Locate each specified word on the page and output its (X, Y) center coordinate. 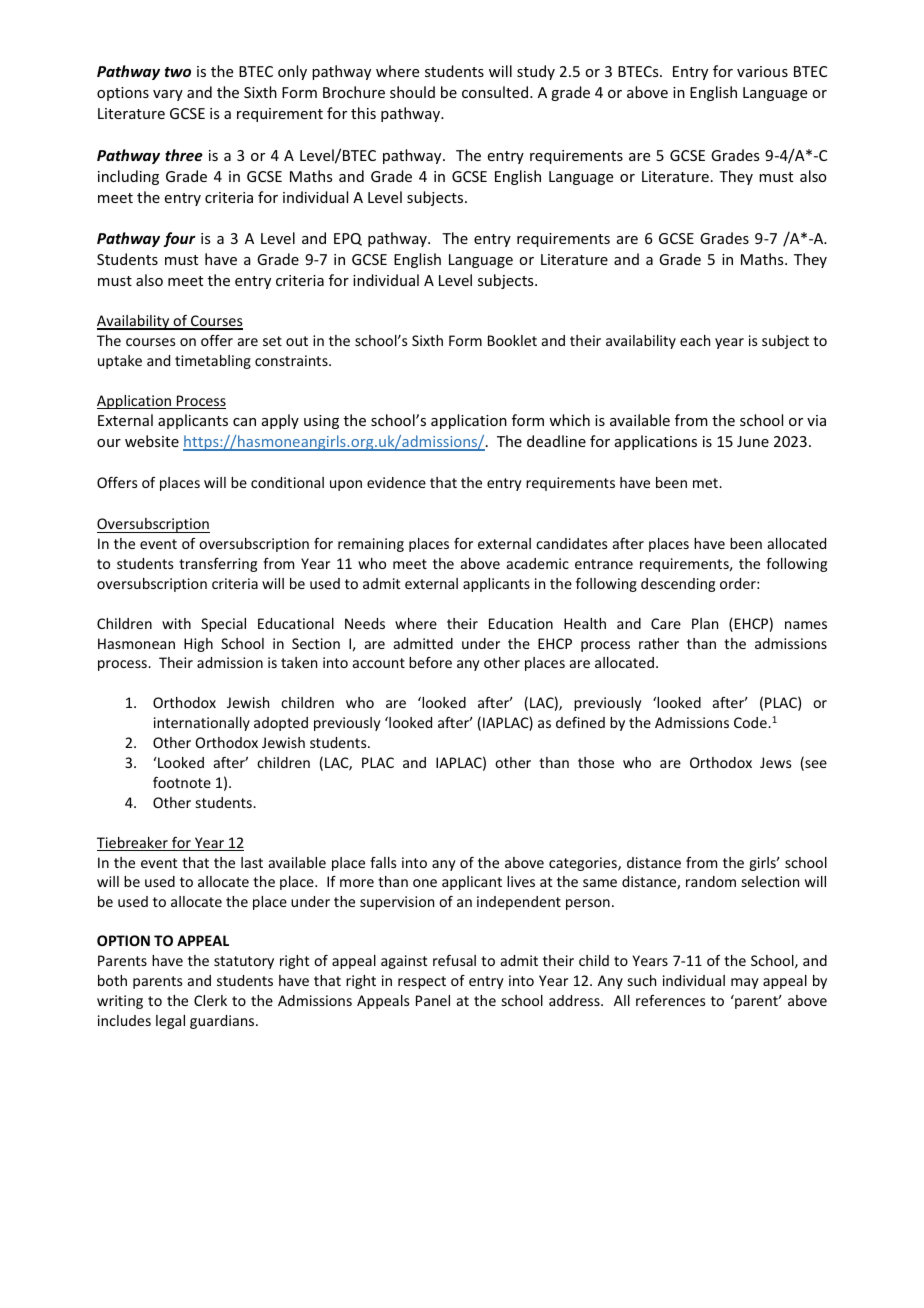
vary (168, 95)
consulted (496, 92)
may (745, 983)
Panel (433, 1000)
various (762, 71)
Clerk (210, 1000)
